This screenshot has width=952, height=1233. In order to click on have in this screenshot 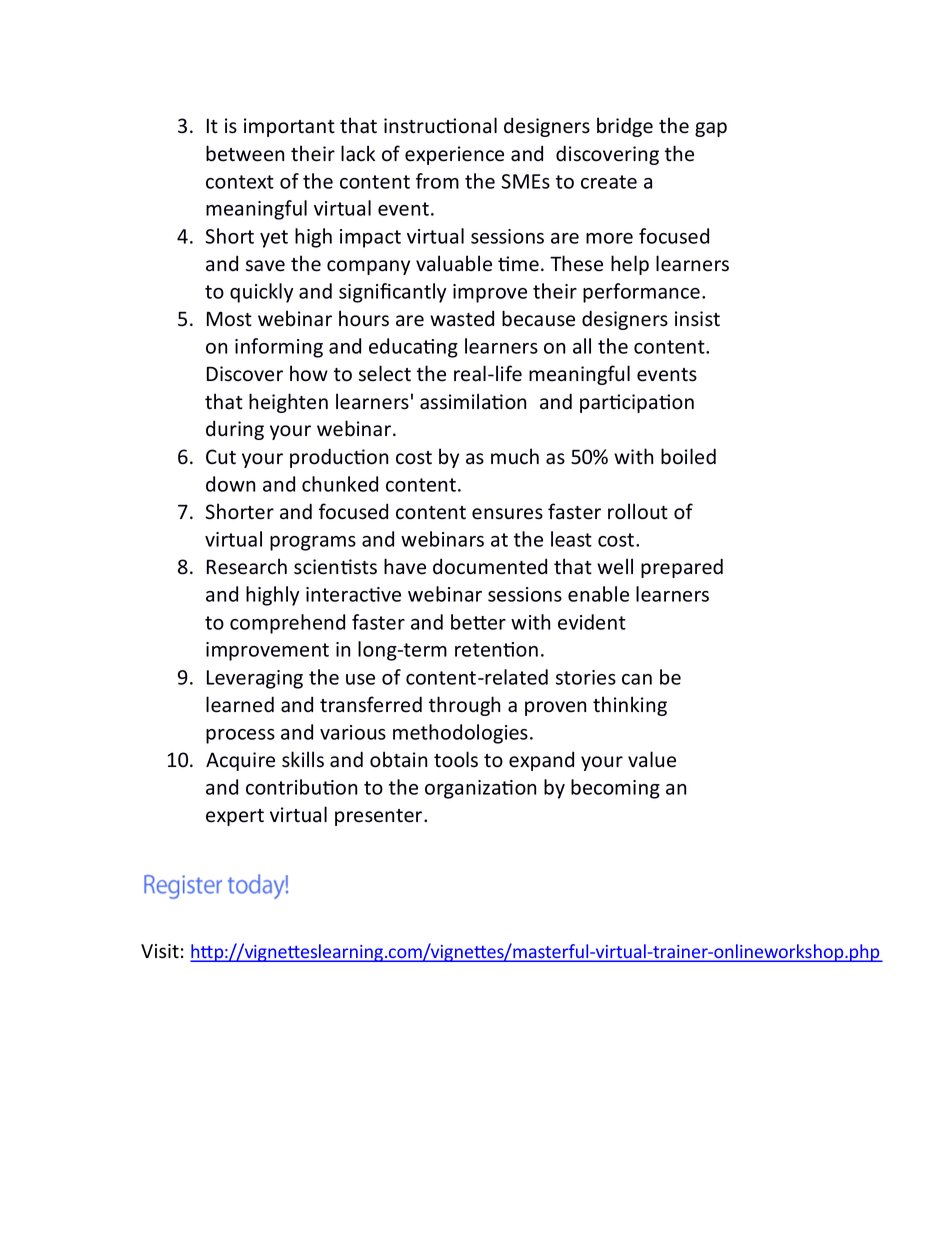, I will do `click(405, 566)`.
